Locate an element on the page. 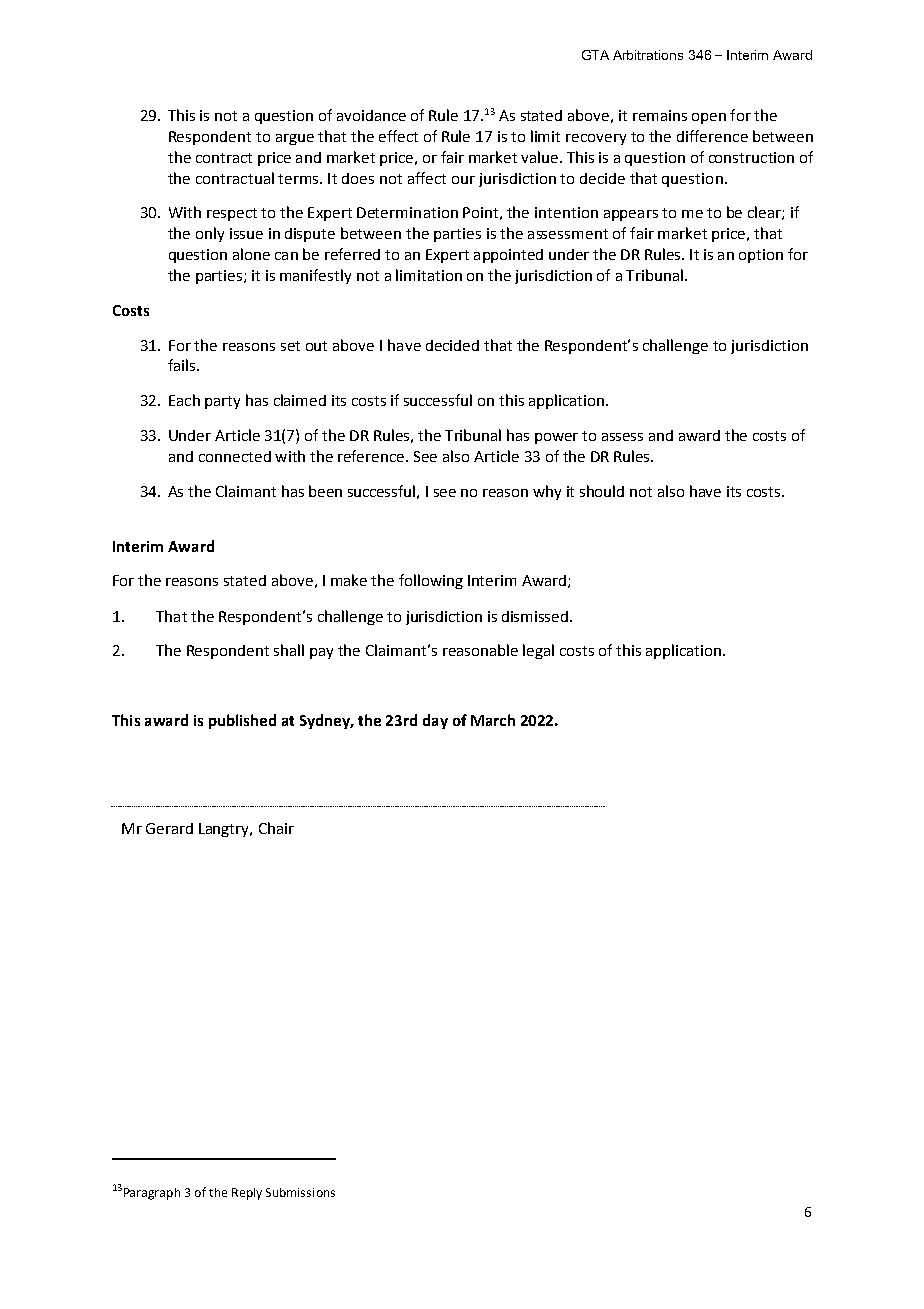 The width and height of the document is (924, 1309). power is located at coordinates (556, 438).
